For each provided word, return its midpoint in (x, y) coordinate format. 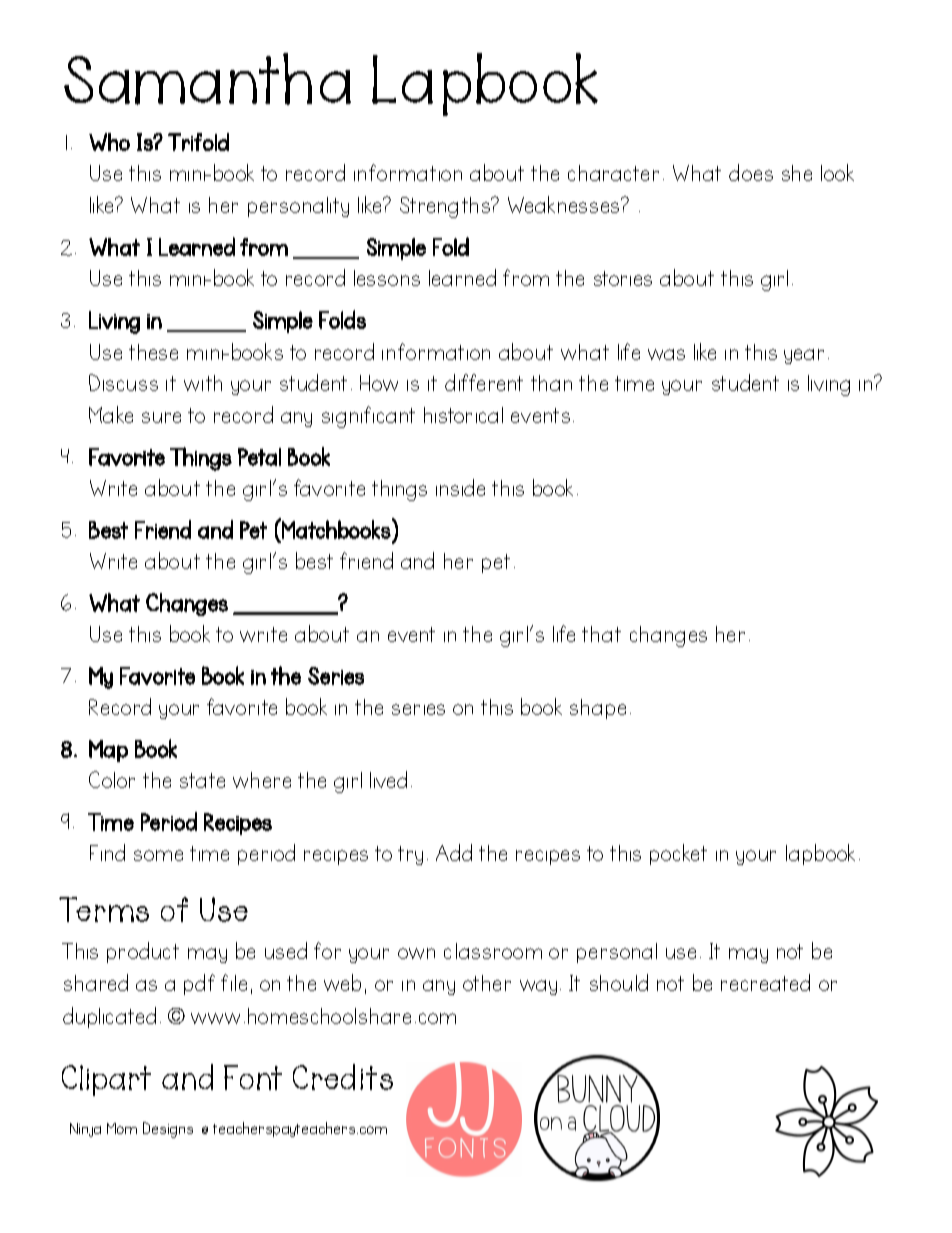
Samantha (207, 79)
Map (108, 751)
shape (598, 709)
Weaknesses (565, 204)
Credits (343, 1077)
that (601, 634)
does (751, 172)
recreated (765, 982)
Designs (168, 1130)
